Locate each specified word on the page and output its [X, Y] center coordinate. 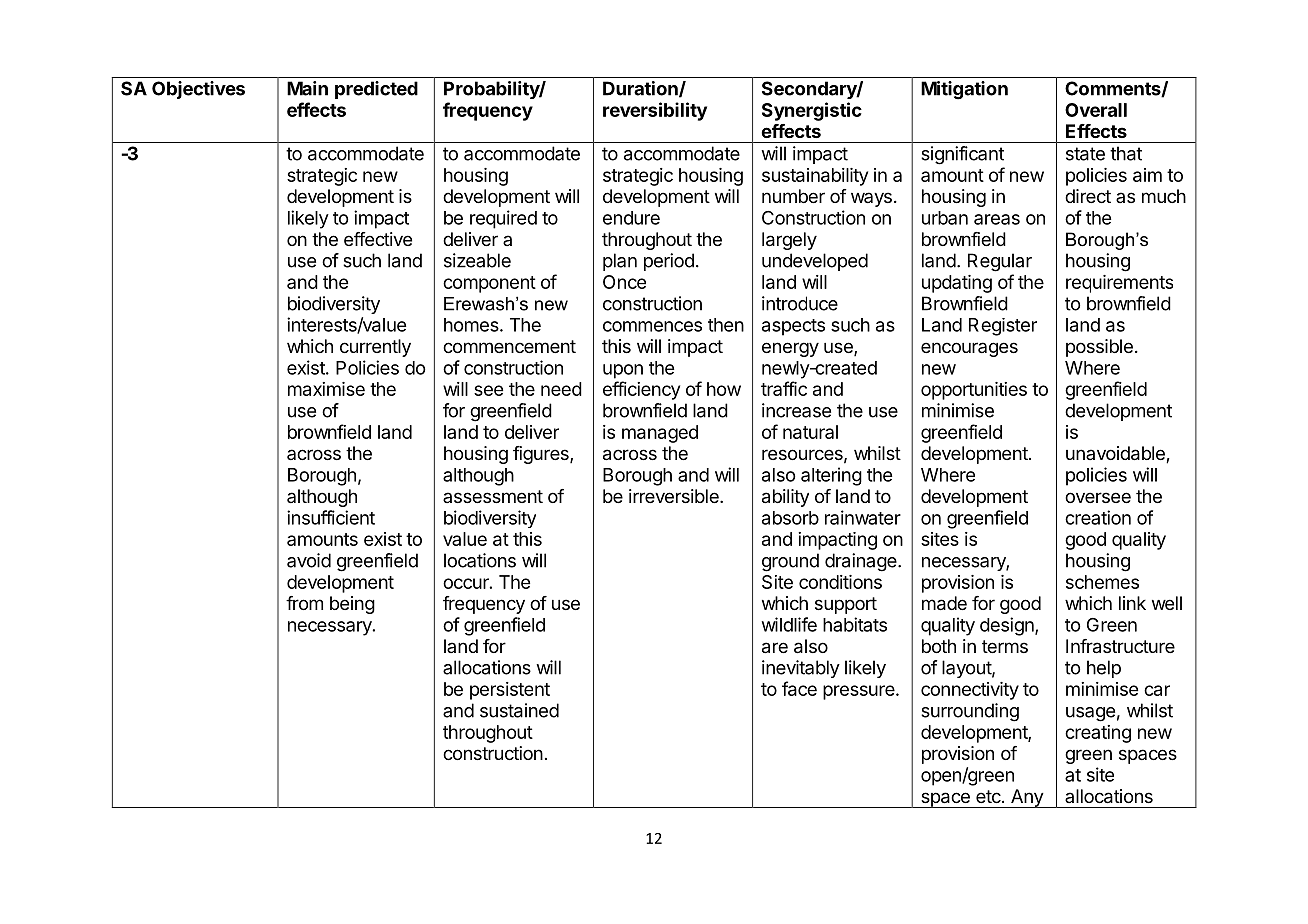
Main [307, 88]
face [799, 688]
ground [790, 562]
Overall [1096, 110]
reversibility [655, 111]
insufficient [331, 517]
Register [1003, 327]
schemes [1102, 582]
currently [375, 348]
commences [652, 326]
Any [1026, 798]
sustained [519, 710]
